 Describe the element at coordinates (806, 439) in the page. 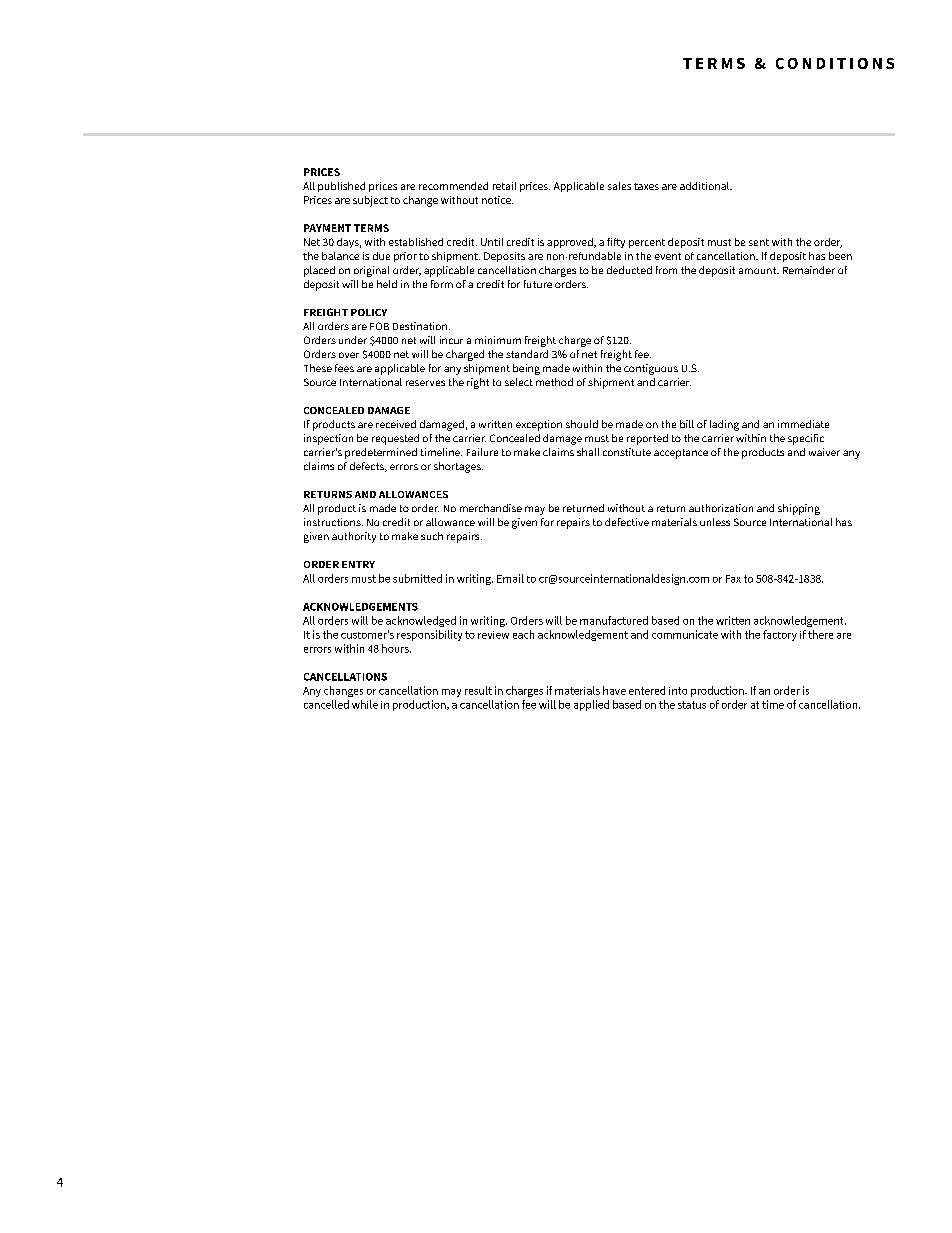

I see `specific` at that location.
